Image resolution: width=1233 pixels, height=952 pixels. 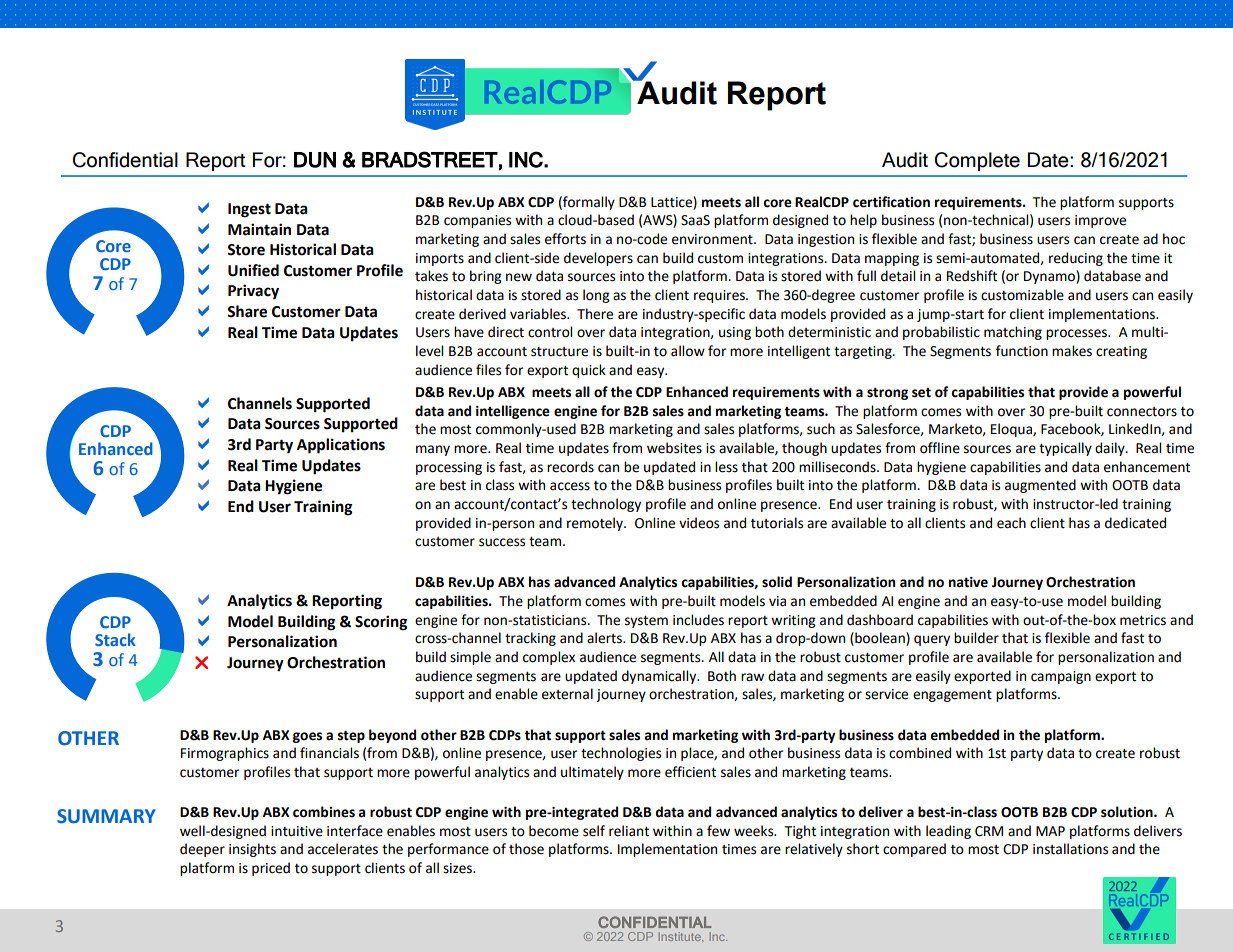 I want to click on remotely, so click(x=596, y=524).
